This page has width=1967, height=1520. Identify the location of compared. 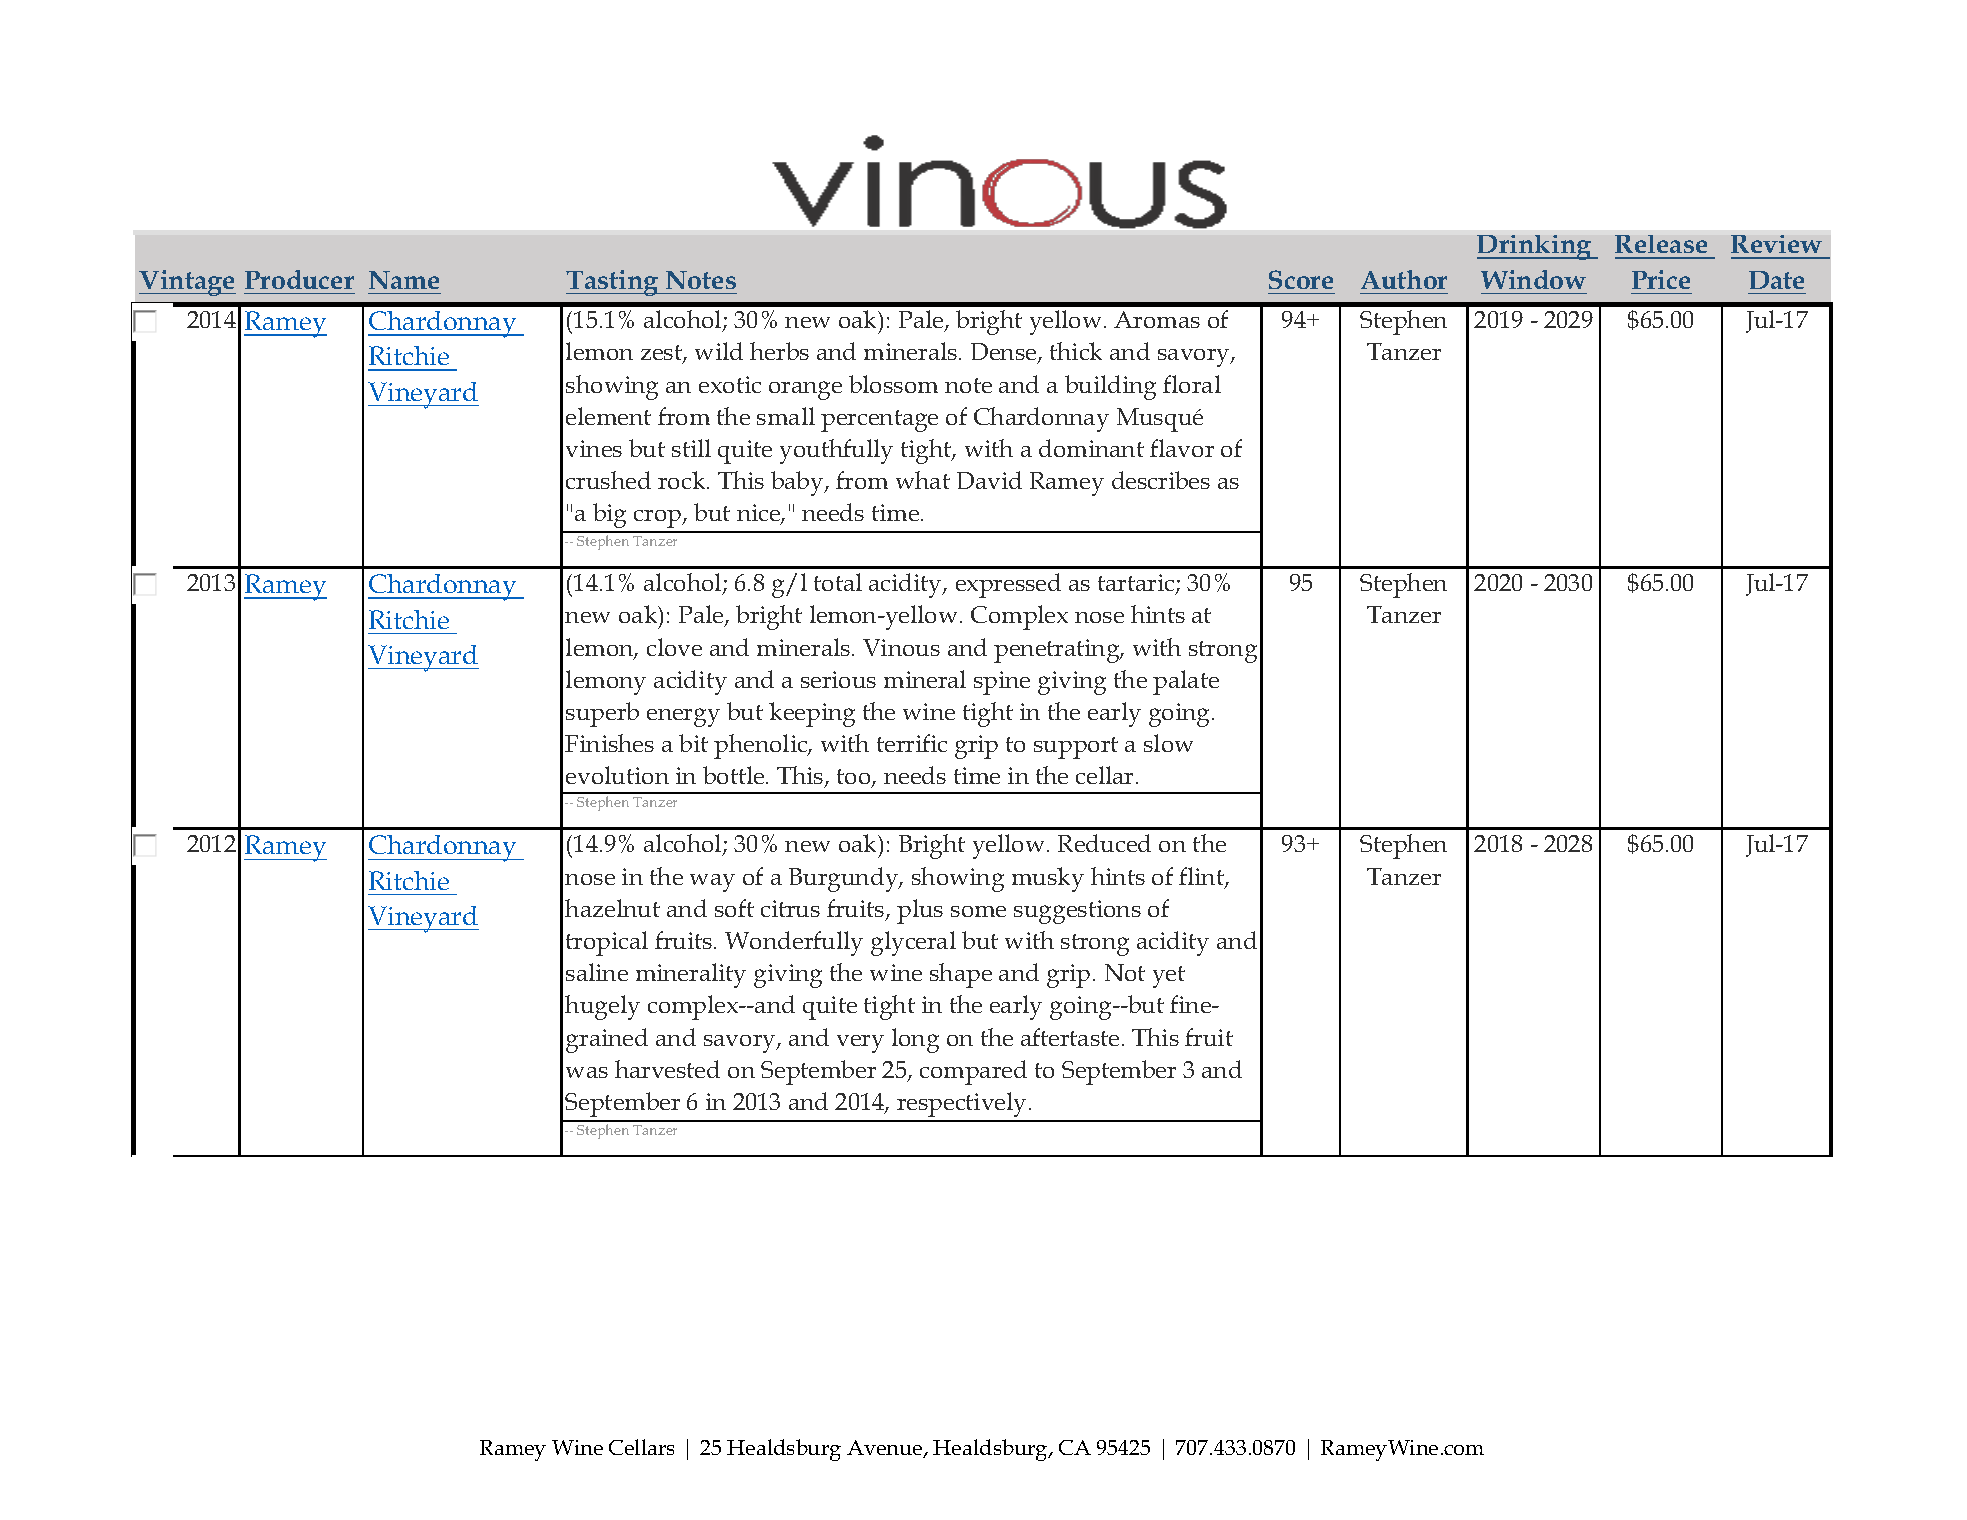
(973, 1072).
